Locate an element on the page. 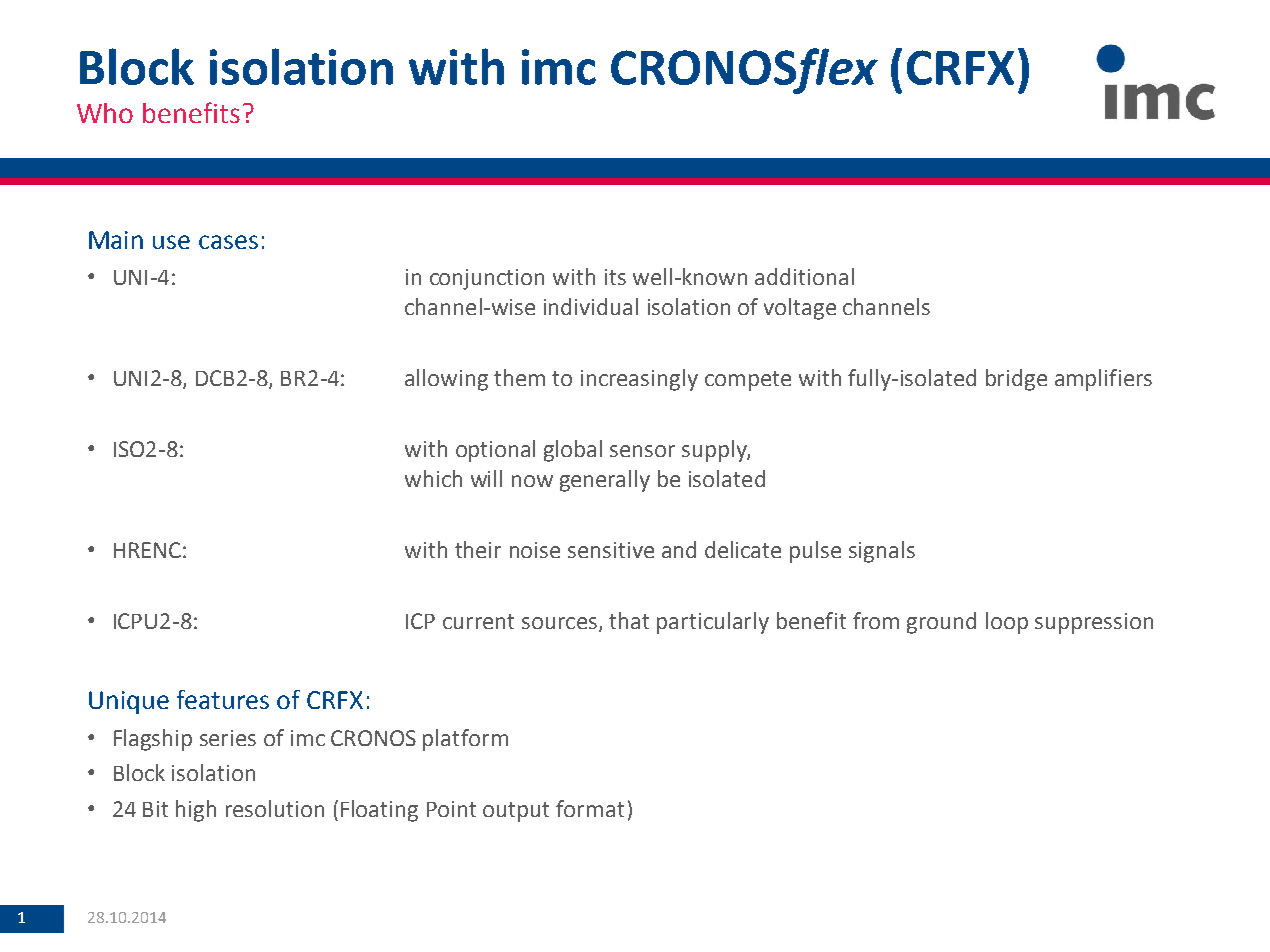 Image resolution: width=1270 pixels, height=952 pixels. signals is located at coordinates (882, 552).
